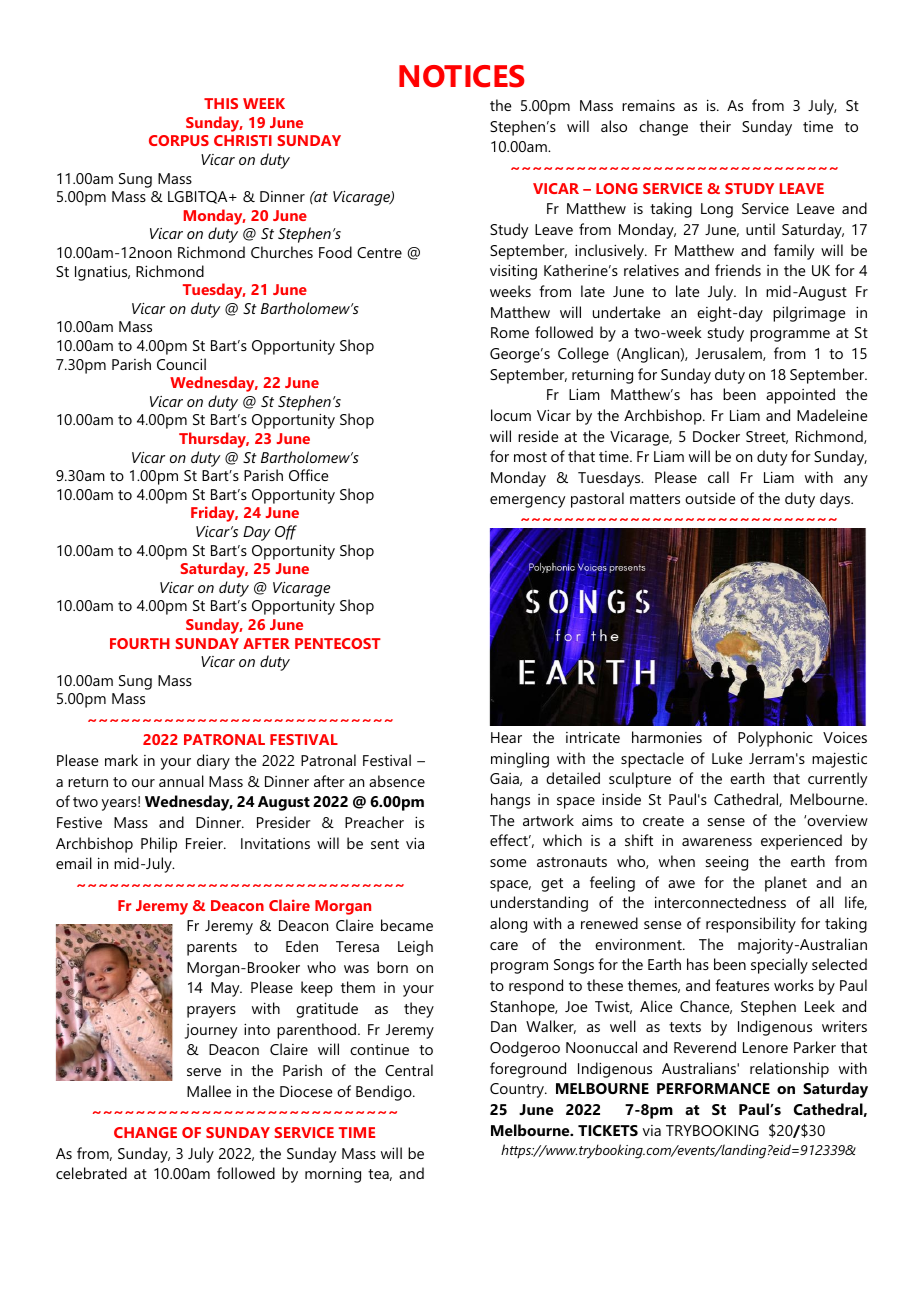 Image resolution: width=924 pixels, height=1308 pixels. I want to click on annual, so click(181, 781).
